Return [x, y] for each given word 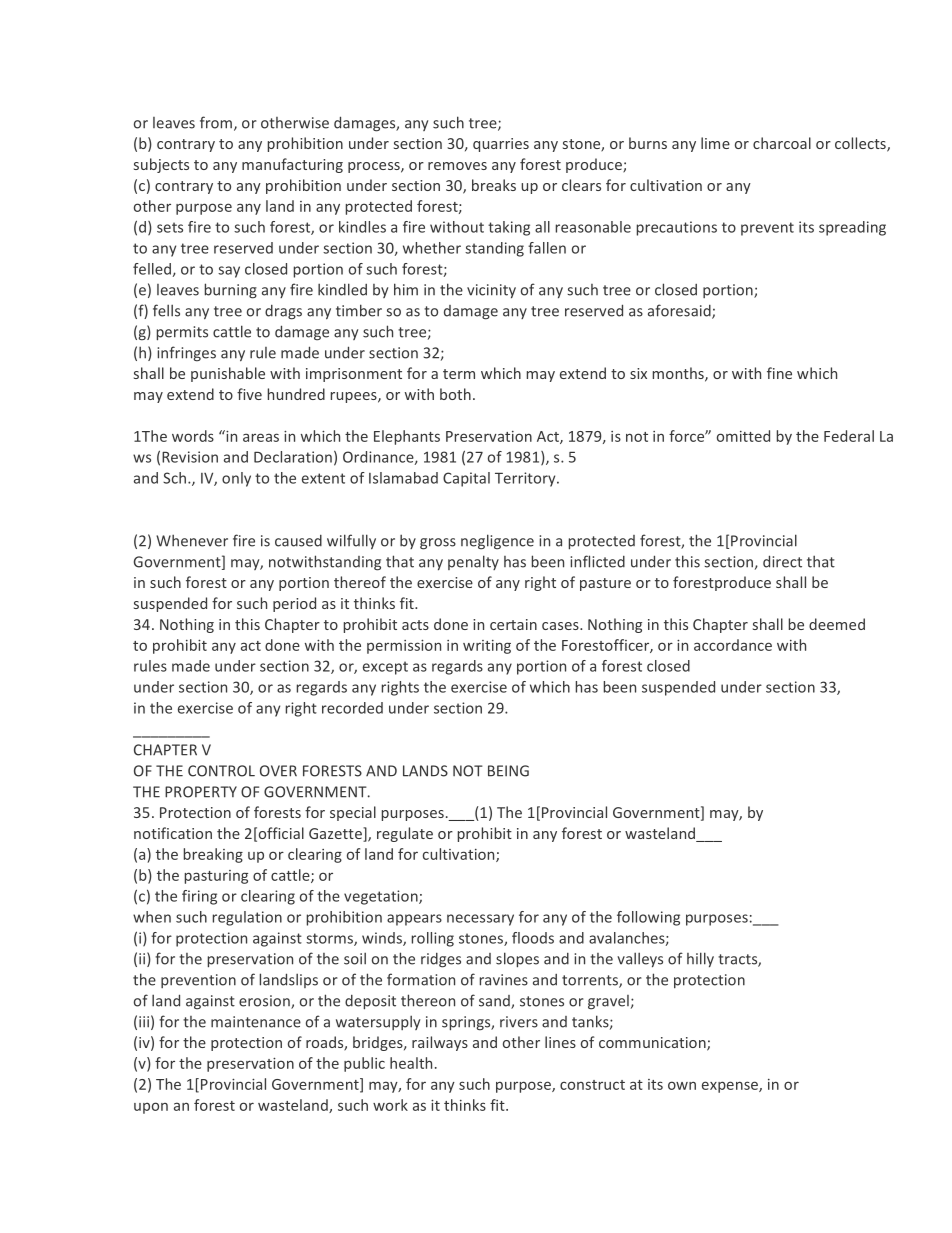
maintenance [256, 1022]
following [648, 918]
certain [513, 624]
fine [779, 373]
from [216, 122]
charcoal [782, 143]
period [294, 604]
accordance [733, 645]
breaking [213, 855]
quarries [501, 145]
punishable [228, 374]
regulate [405, 834]
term [459, 374]
